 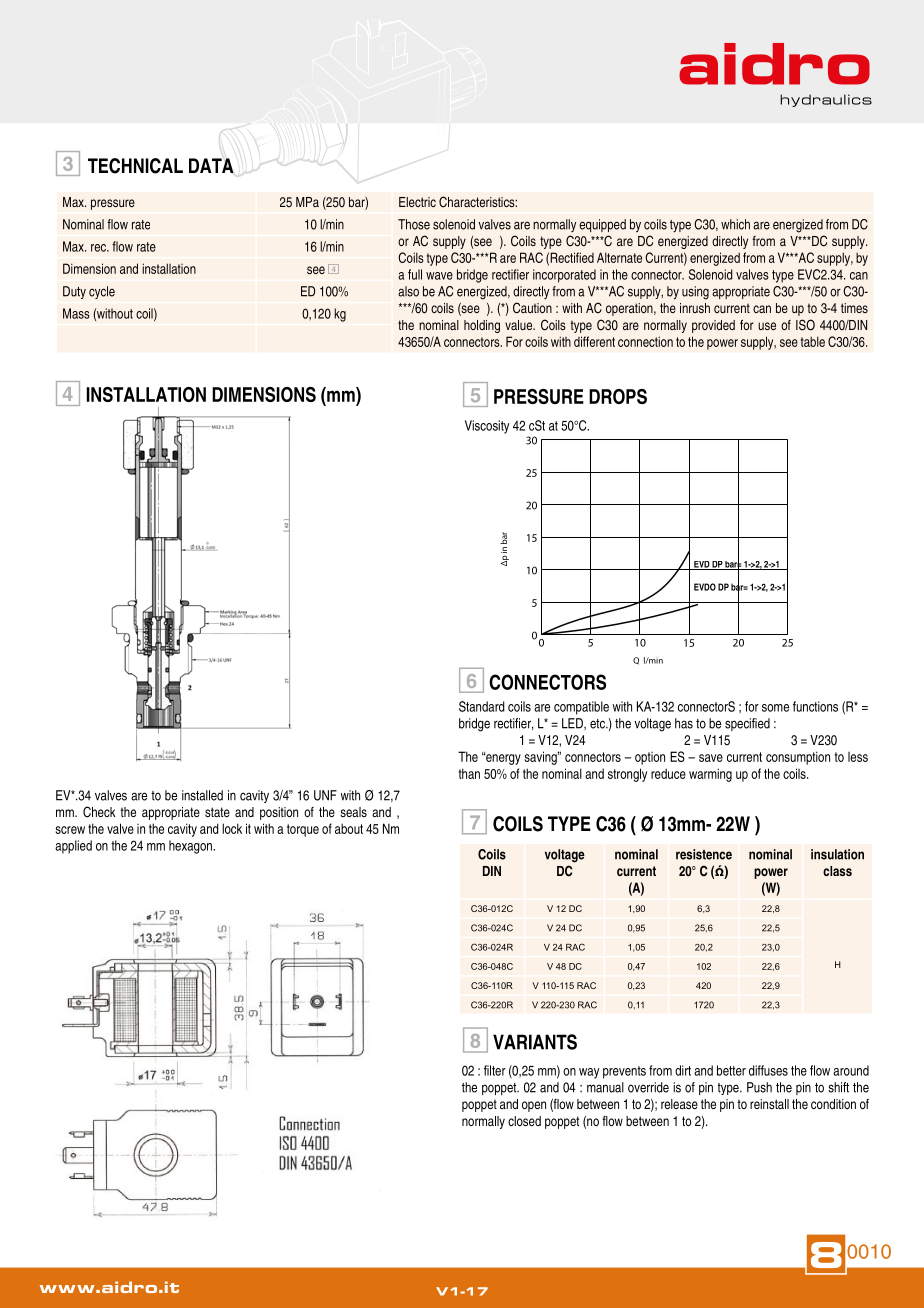 What do you see at coordinates (135, 166) in the screenshot?
I see `TECHNICAL` at bounding box center [135, 166].
